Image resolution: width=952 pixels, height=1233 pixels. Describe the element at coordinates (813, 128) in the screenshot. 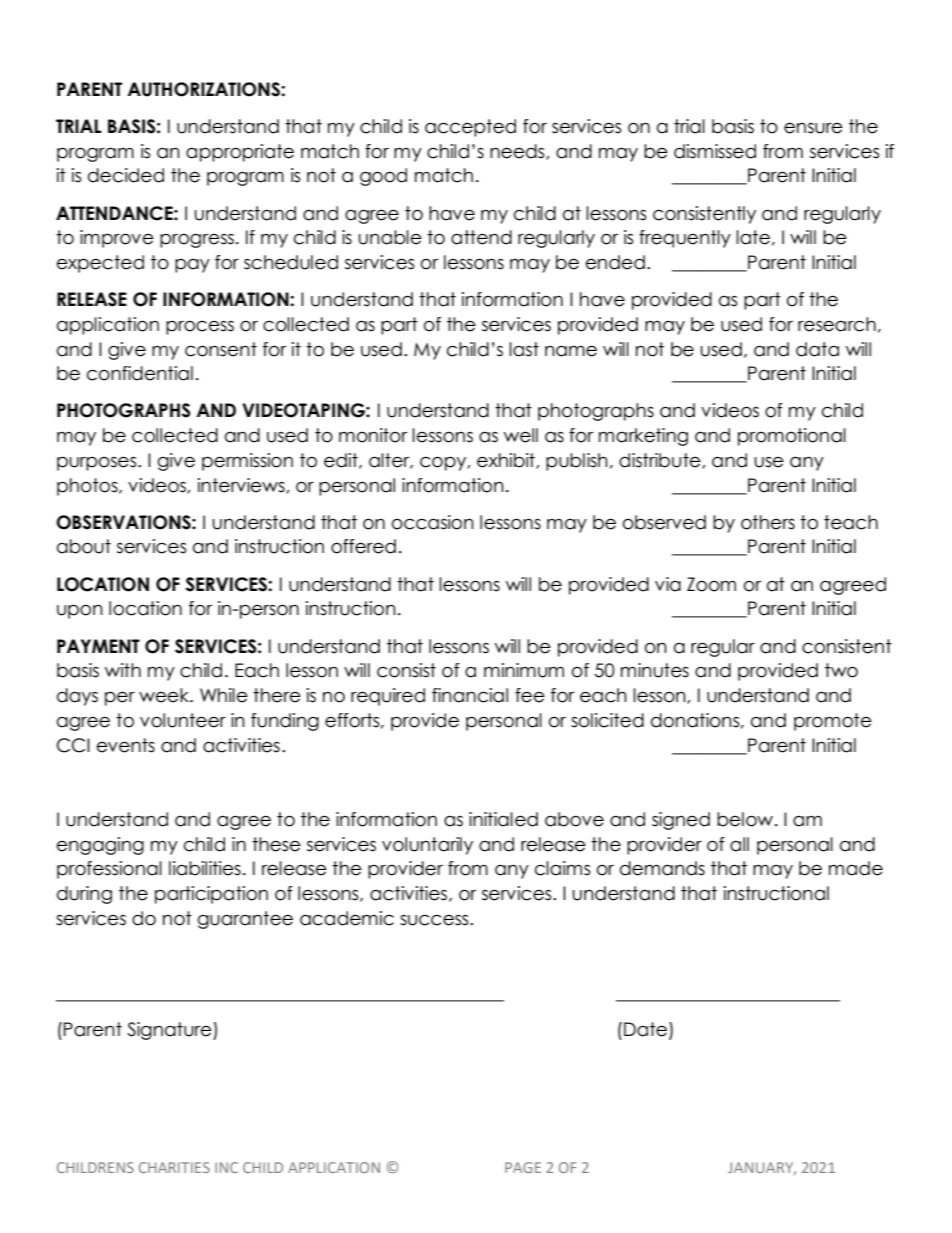

I see `ensure` at that location.
